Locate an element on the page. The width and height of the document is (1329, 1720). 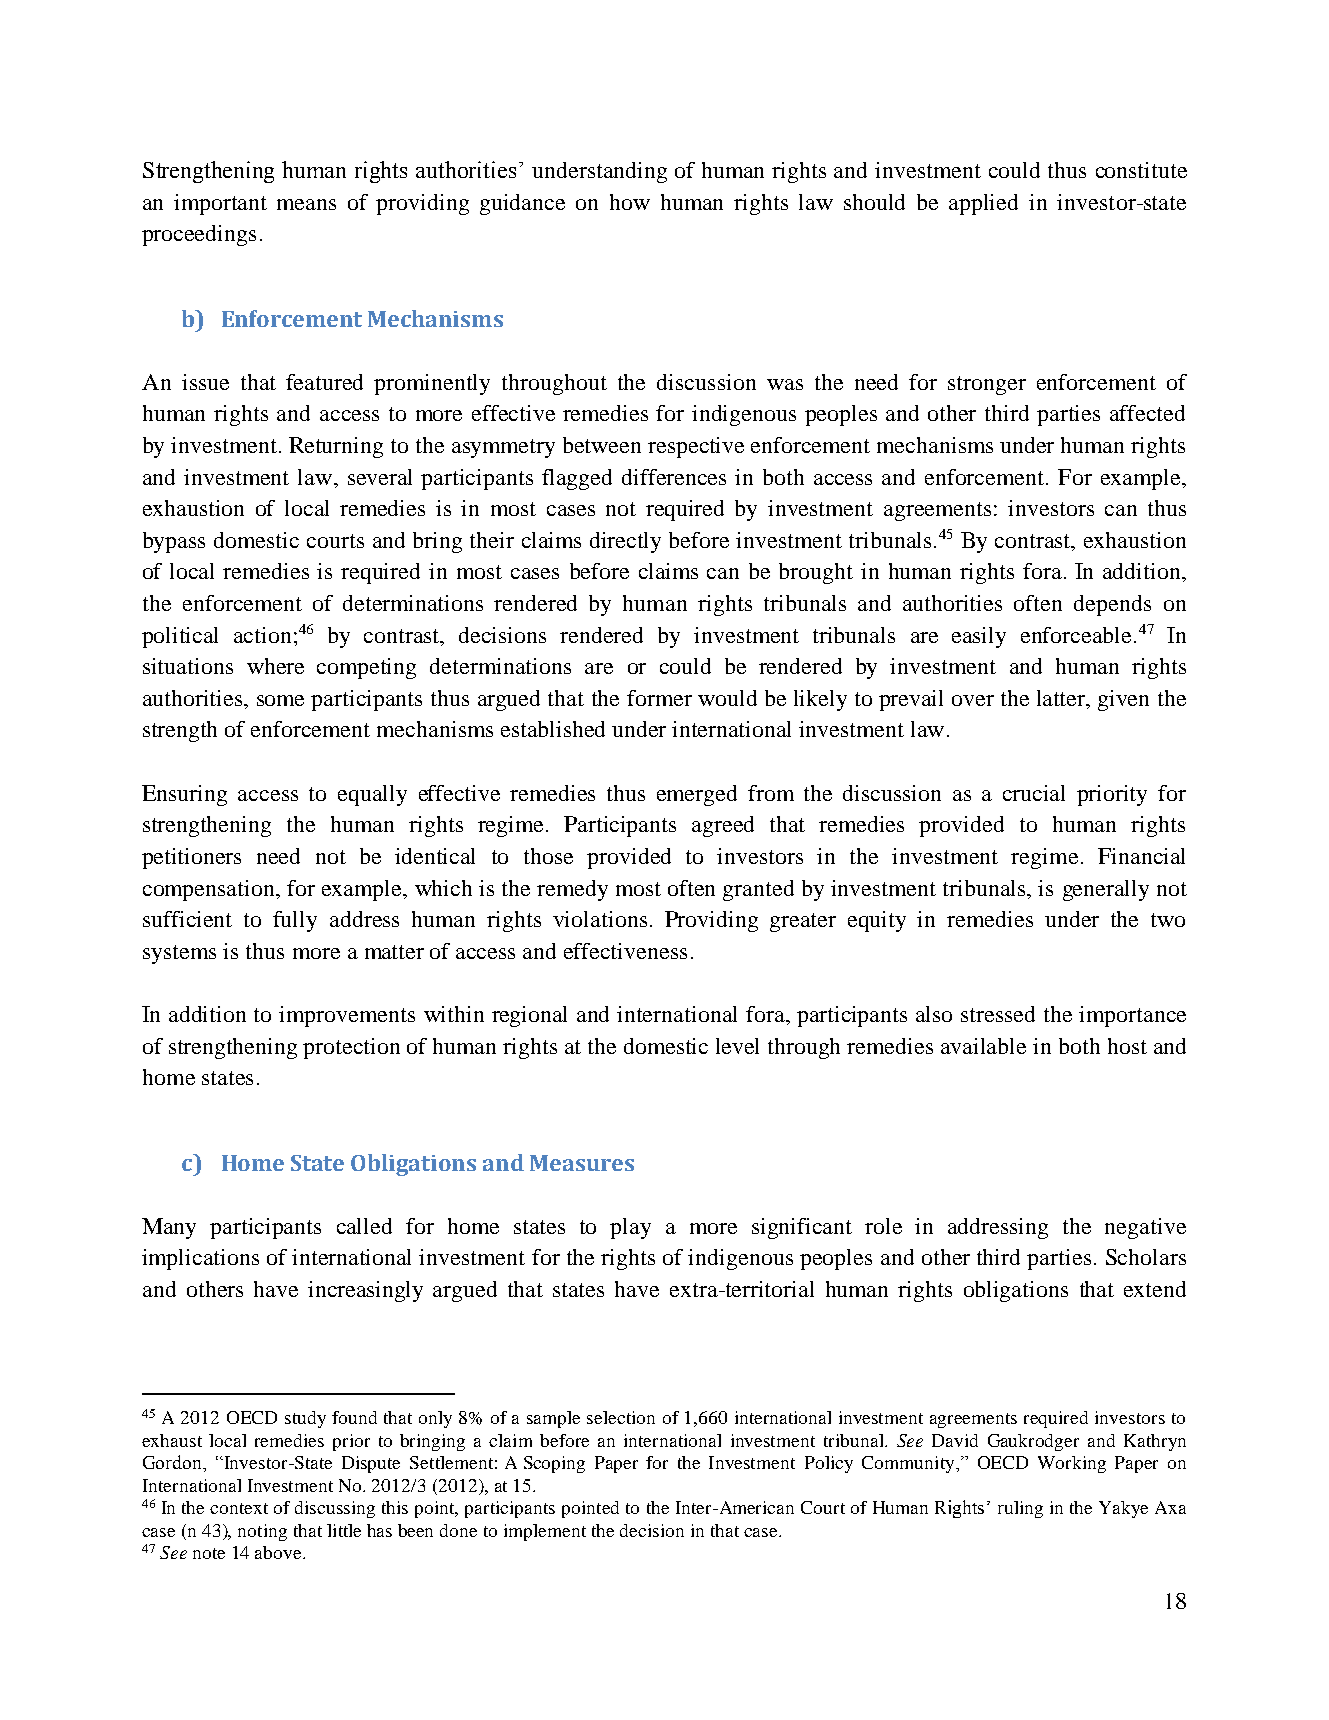
means is located at coordinates (306, 204).
